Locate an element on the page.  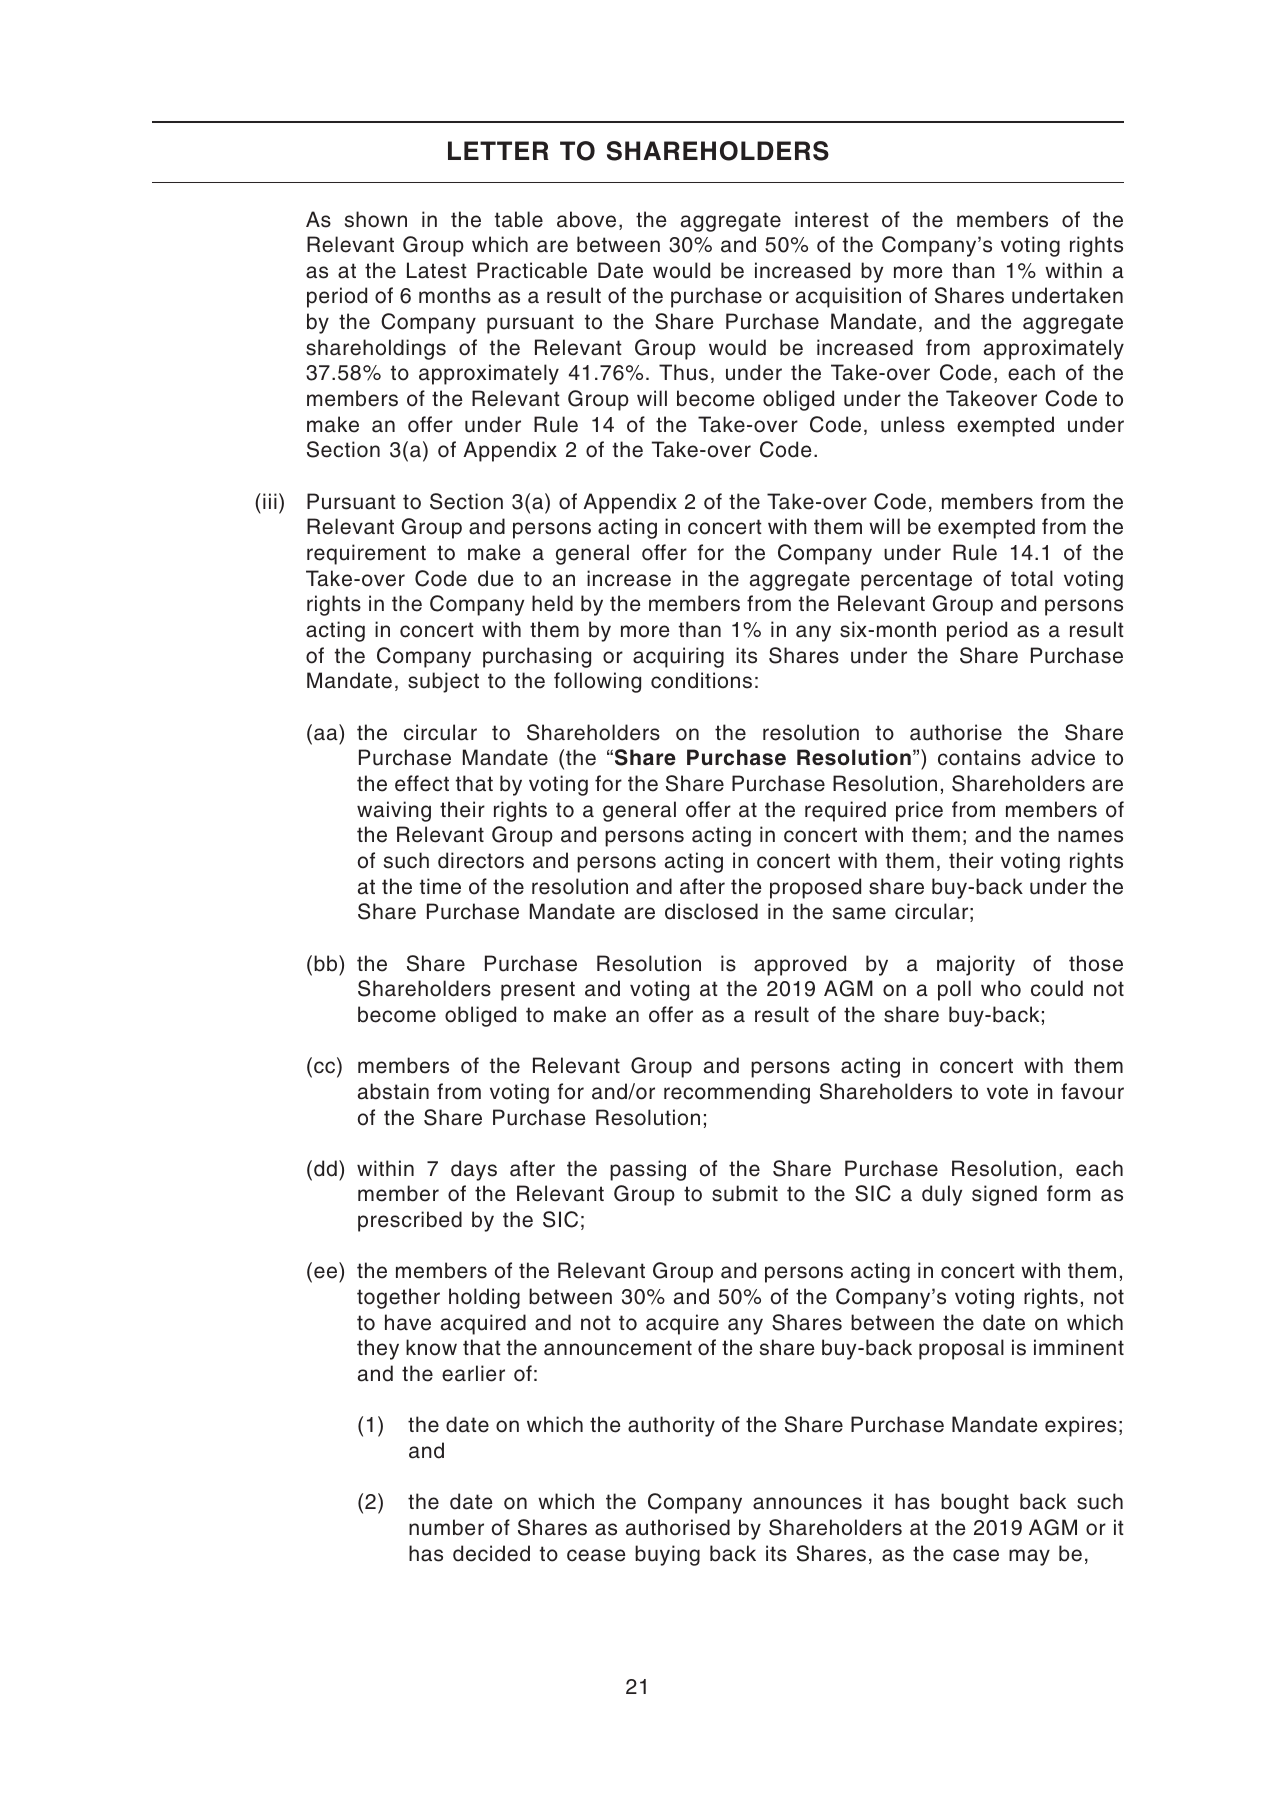
disclosed is located at coordinates (711, 911).
